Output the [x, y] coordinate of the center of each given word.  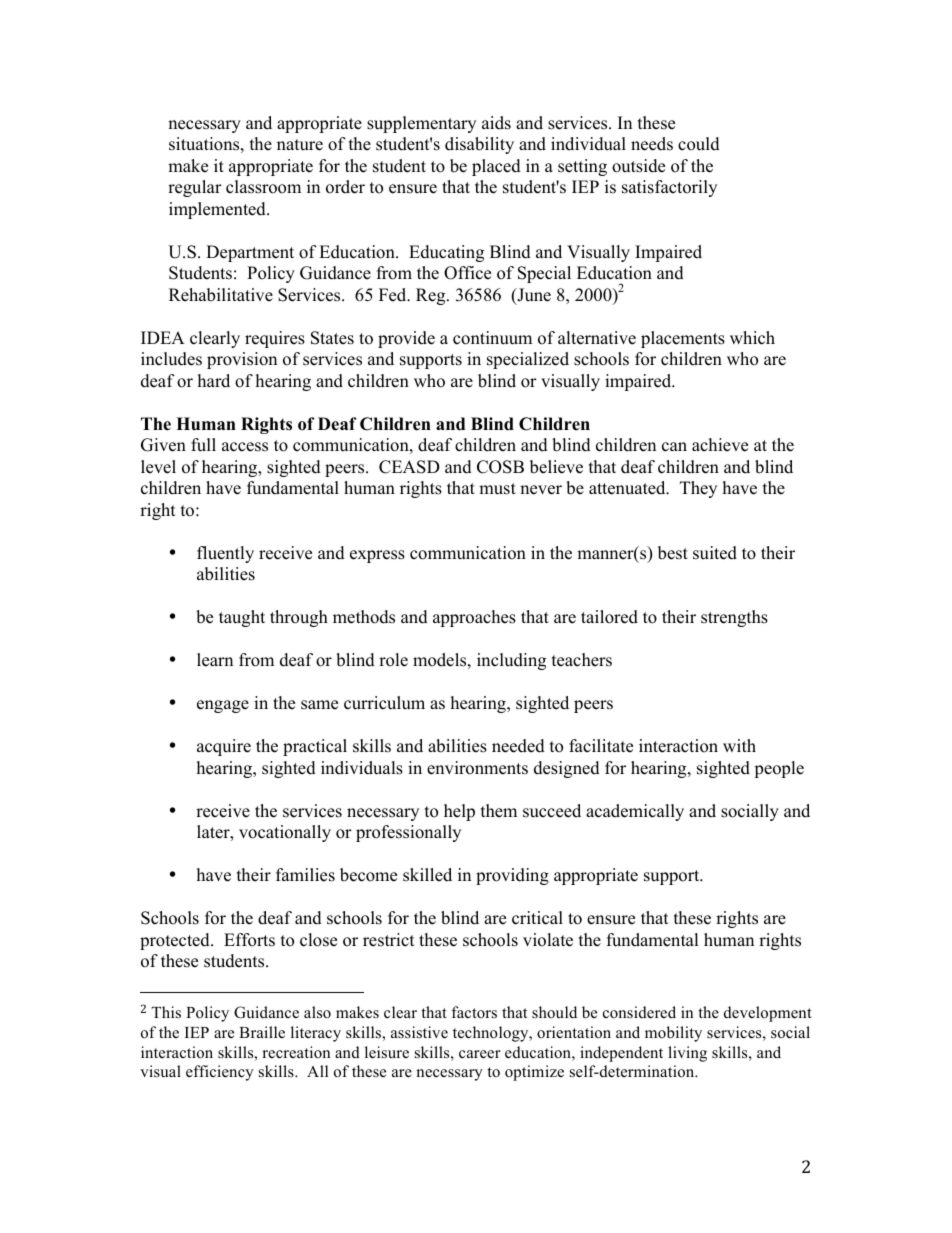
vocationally [285, 833]
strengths [734, 618]
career [480, 1054]
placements [683, 339]
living [687, 1054]
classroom [263, 187]
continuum [492, 338]
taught [242, 618]
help [459, 812]
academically [635, 812]
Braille [262, 1032]
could [699, 144]
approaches [474, 618]
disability [479, 145]
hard [214, 381]
